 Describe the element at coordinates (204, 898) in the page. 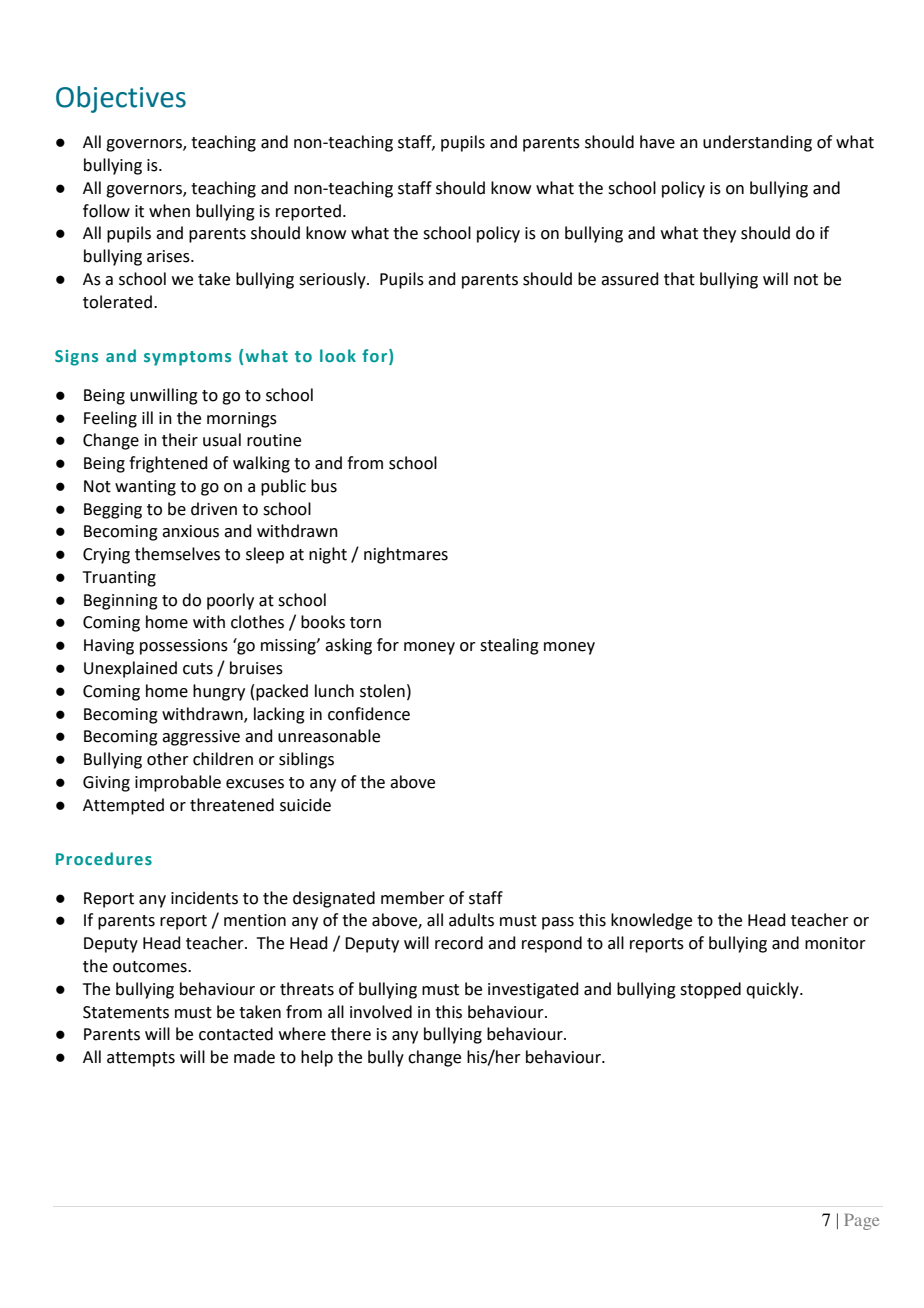

I see `incidents` at that location.
